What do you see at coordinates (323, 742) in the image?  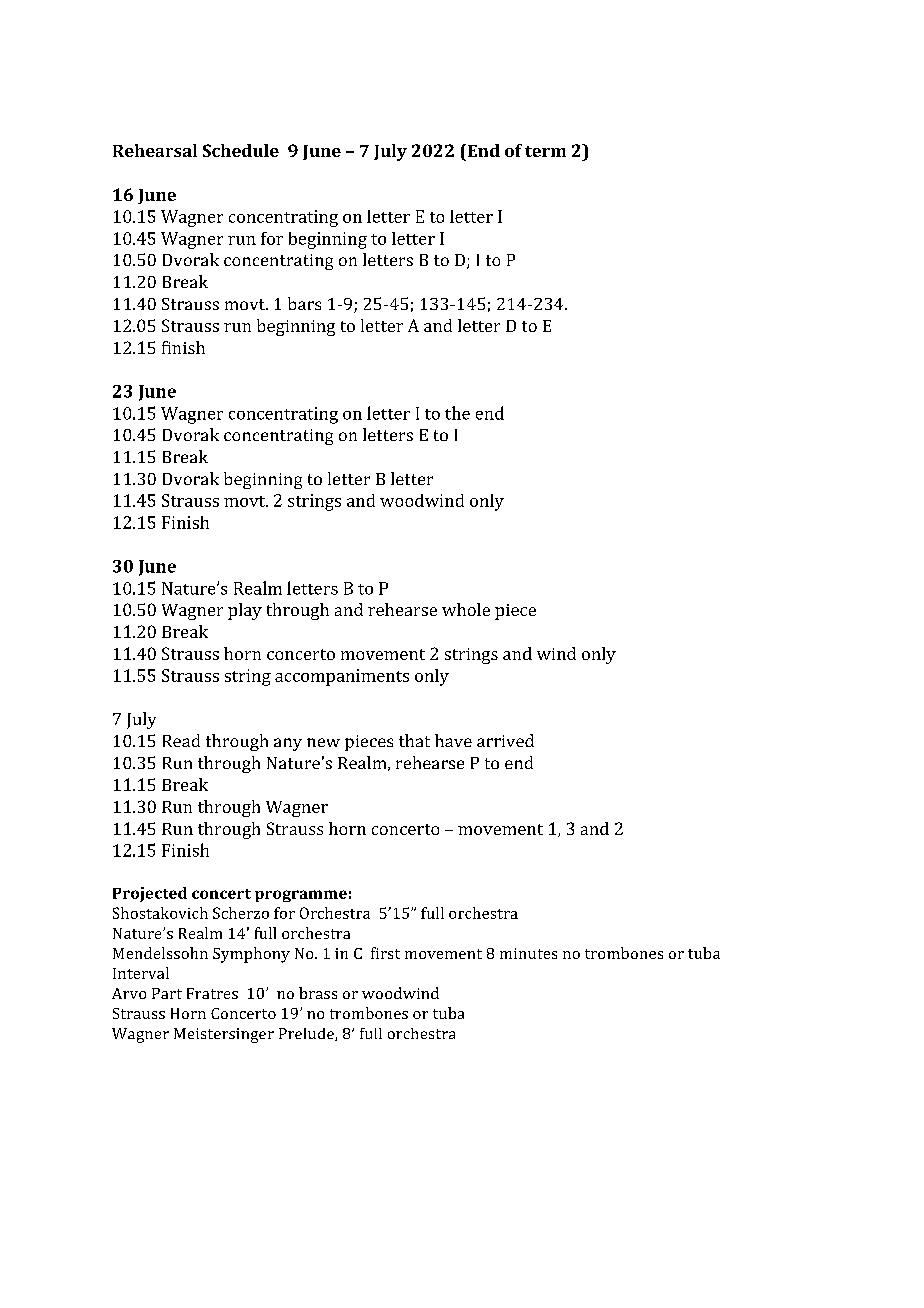 I see `new` at bounding box center [323, 742].
